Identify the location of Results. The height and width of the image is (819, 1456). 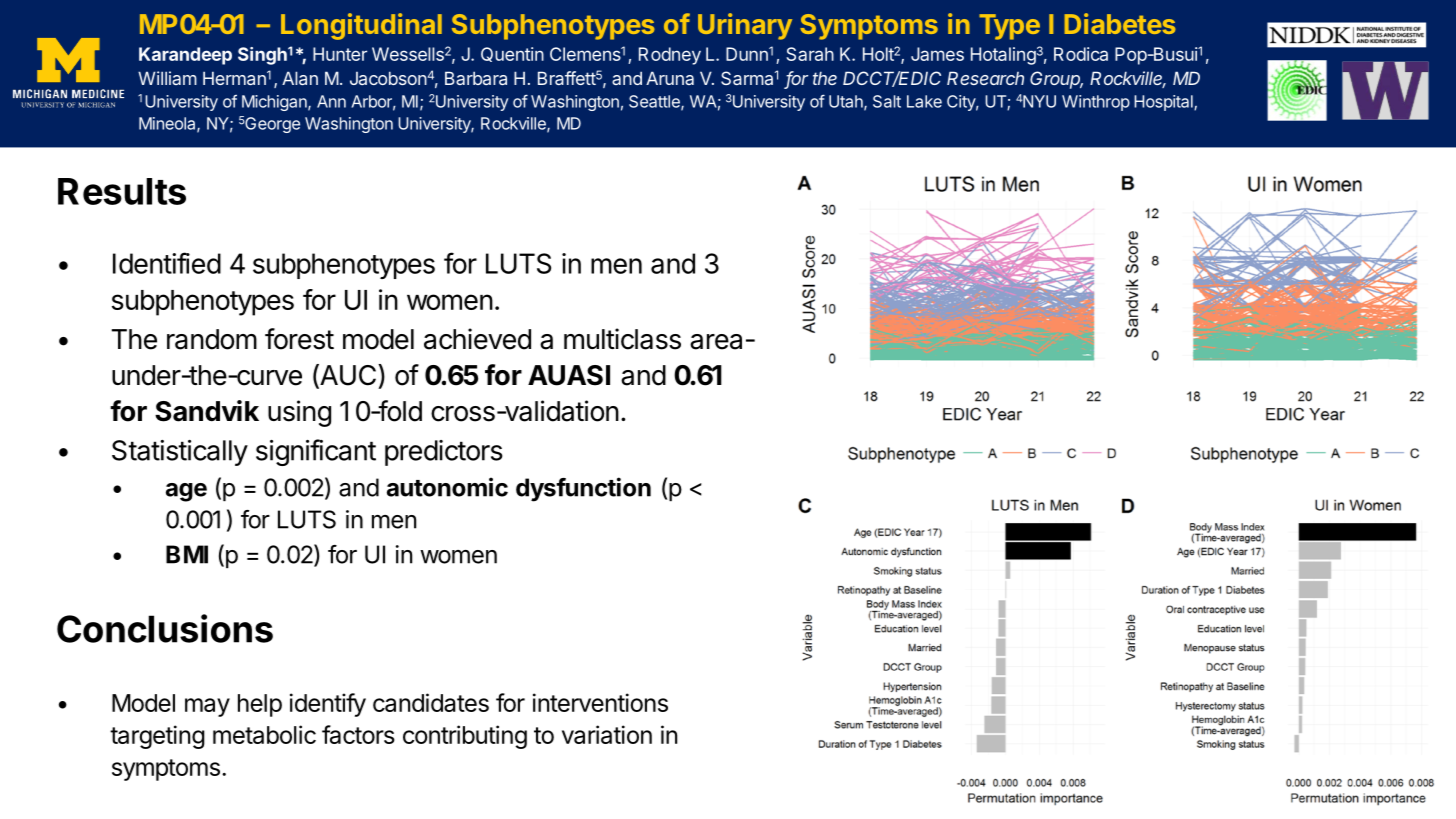
(122, 191).
